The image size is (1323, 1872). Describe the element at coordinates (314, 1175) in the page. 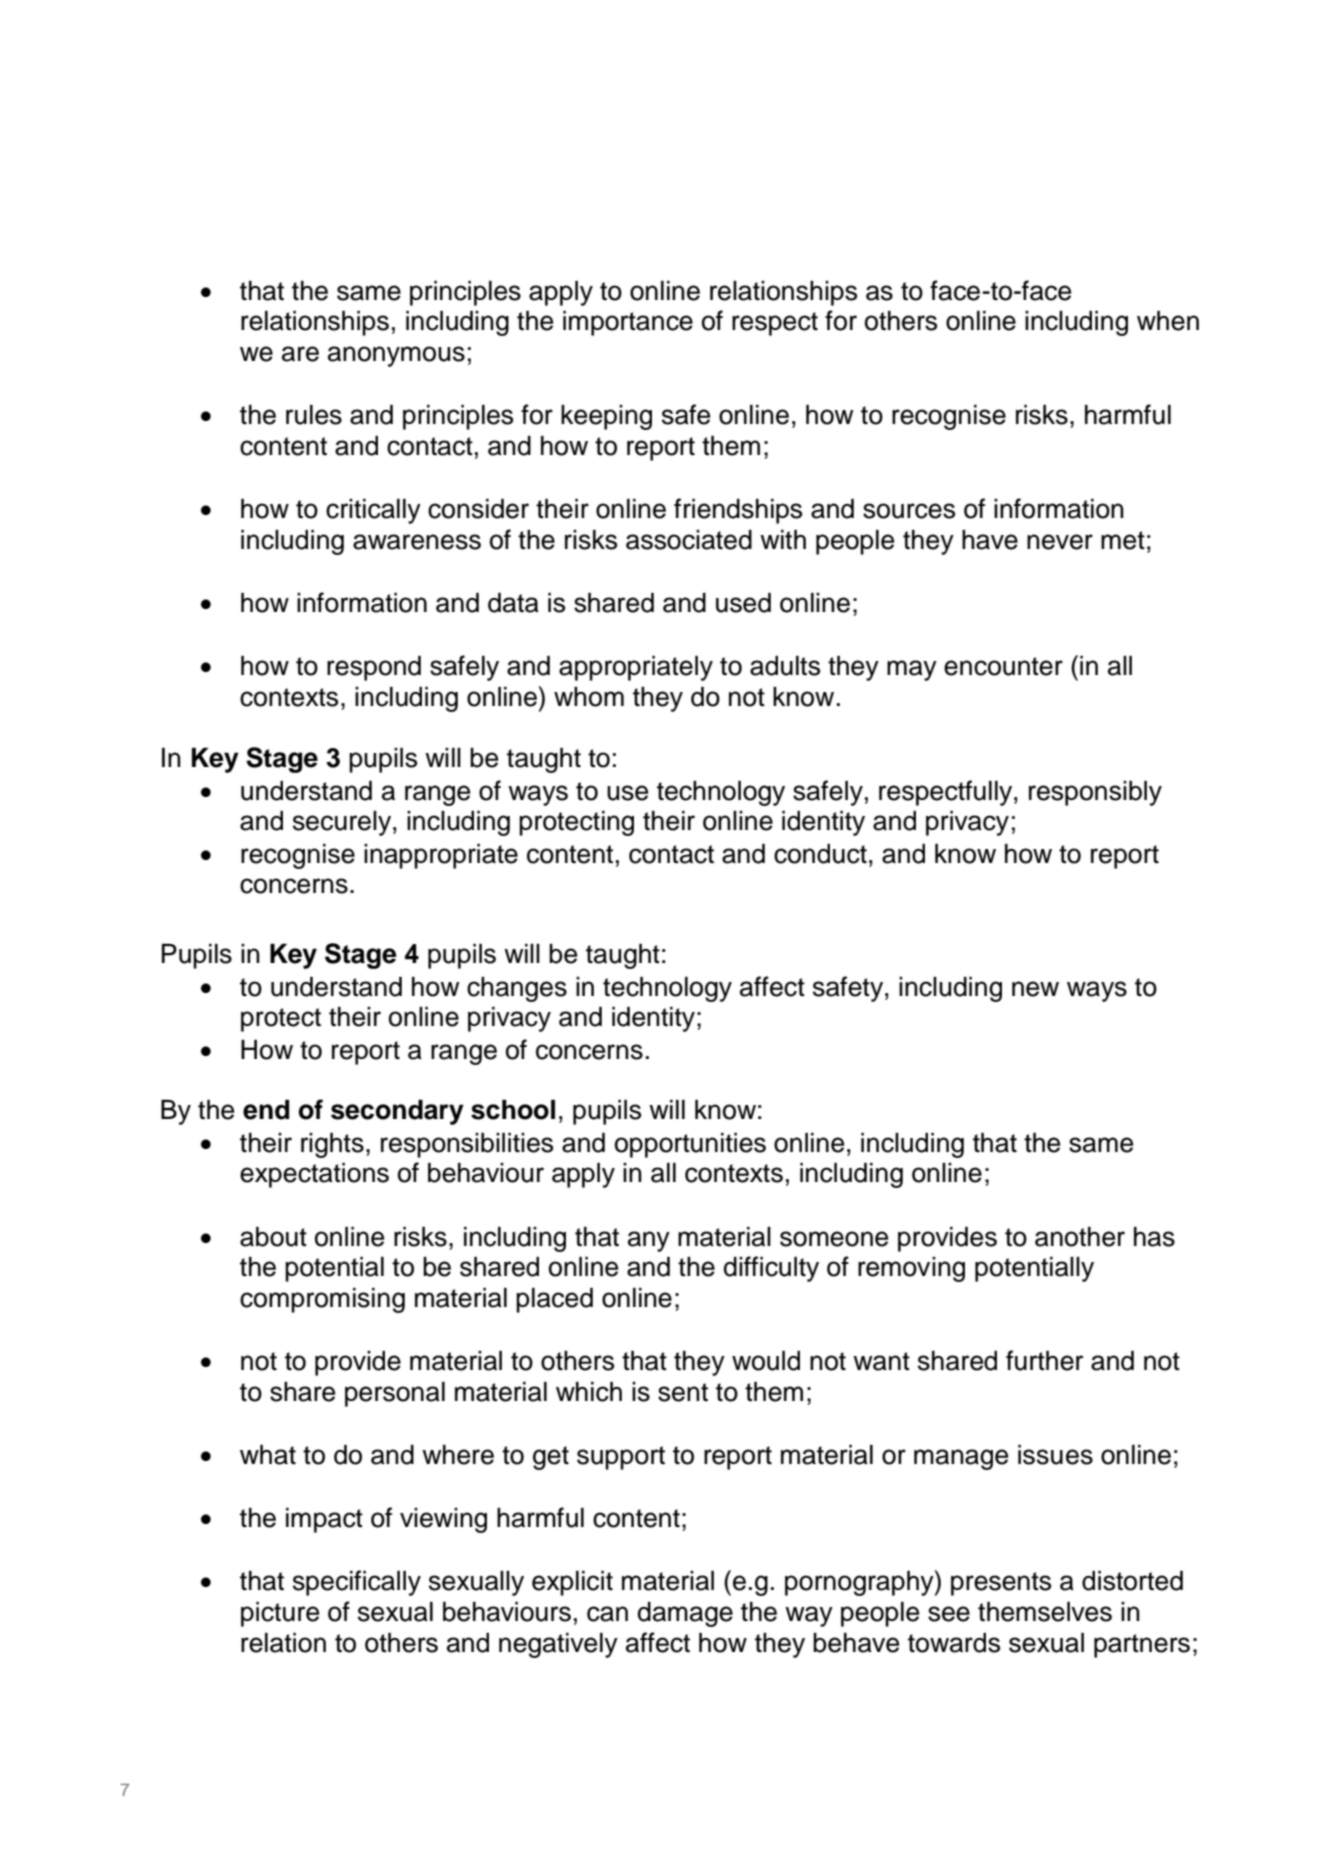

I see `expectations` at that location.
